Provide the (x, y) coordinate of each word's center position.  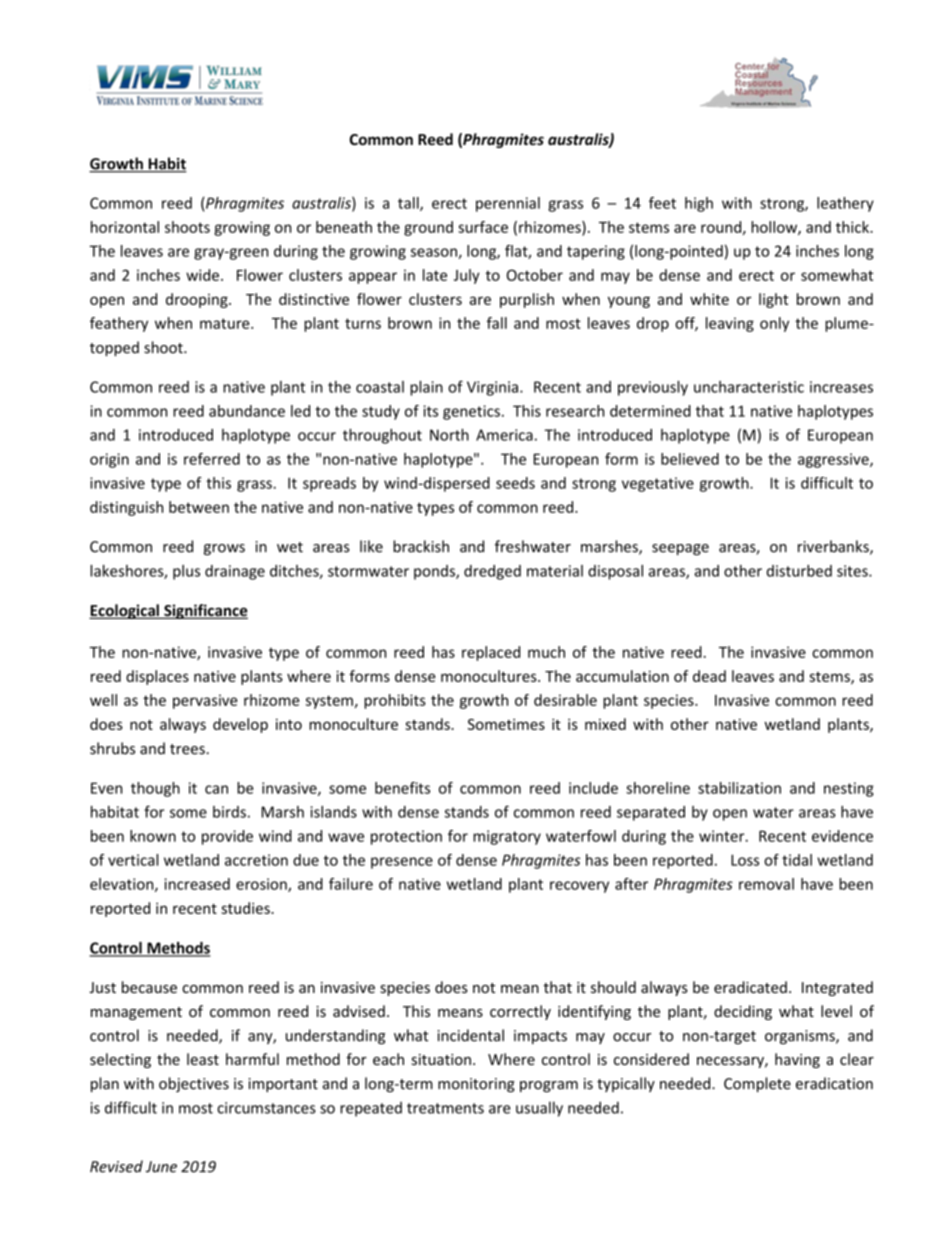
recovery (579, 887)
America (504, 435)
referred (212, 459)
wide (202, 275)
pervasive (205, 701)
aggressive (834, 460)
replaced (491, 653)
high (699, 204)
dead (709, 676)
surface (483, 227)
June (161, 1167)
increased (197, 884)
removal (766, 884)
